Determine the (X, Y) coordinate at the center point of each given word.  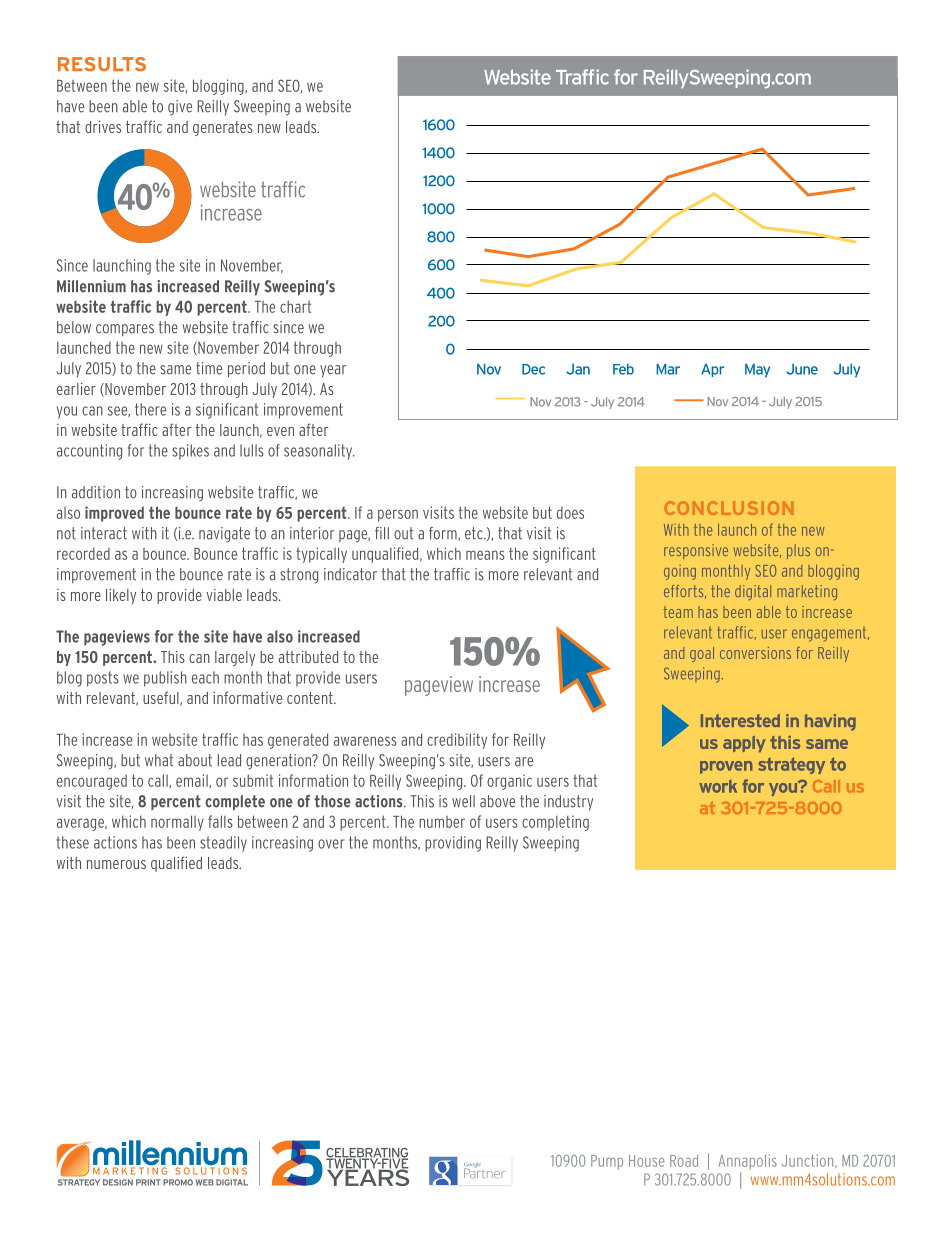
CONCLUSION (729, 508)
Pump (607, 1162)
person (398, 515)
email (193, 781)
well (463, 801)
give (180, 108)
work (718, 786)
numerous (116, 864)
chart (295, 306)
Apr (712, 370)
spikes (190, 452)
